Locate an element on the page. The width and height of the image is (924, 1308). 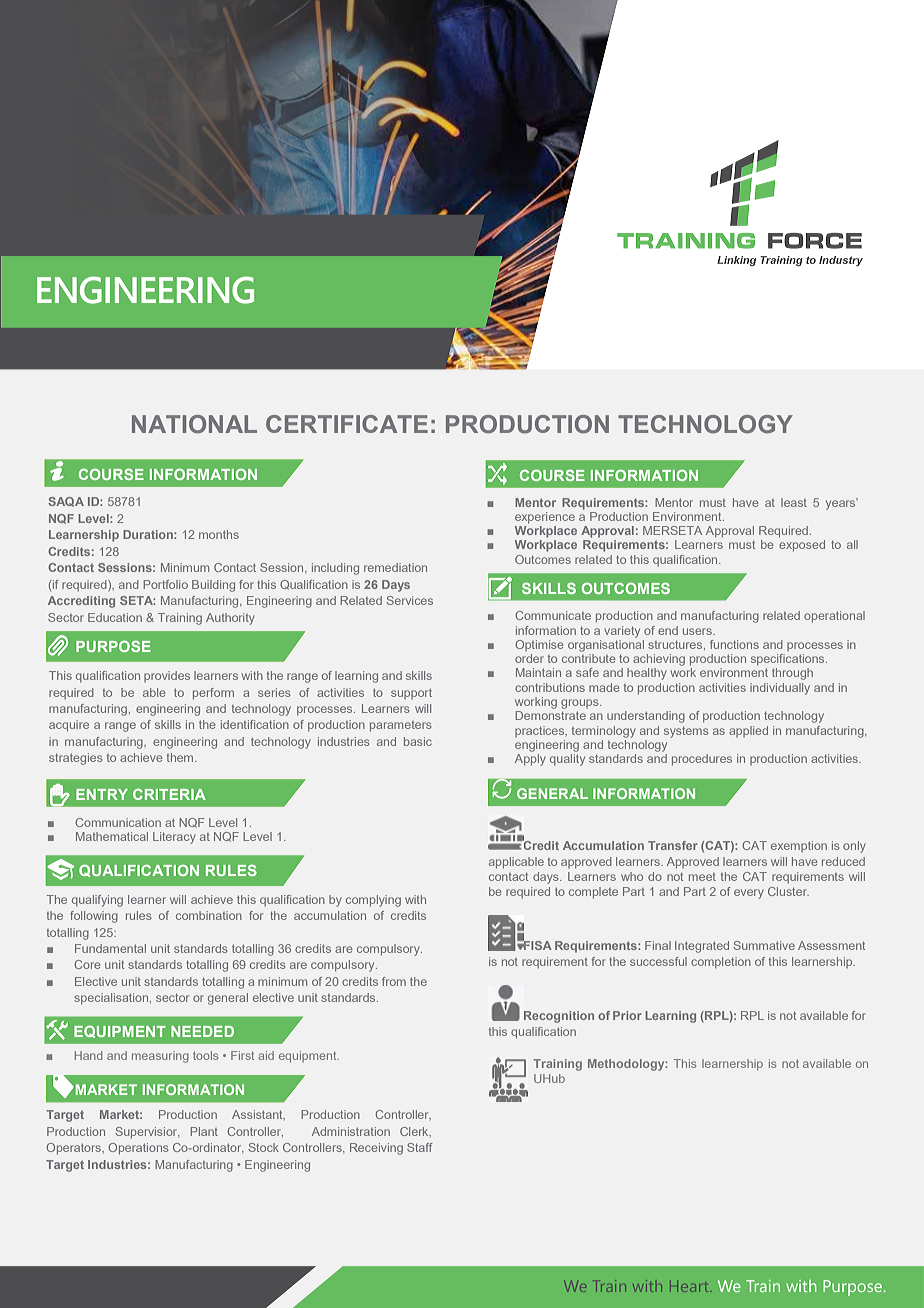
least is located at coordinates (794, 502).
